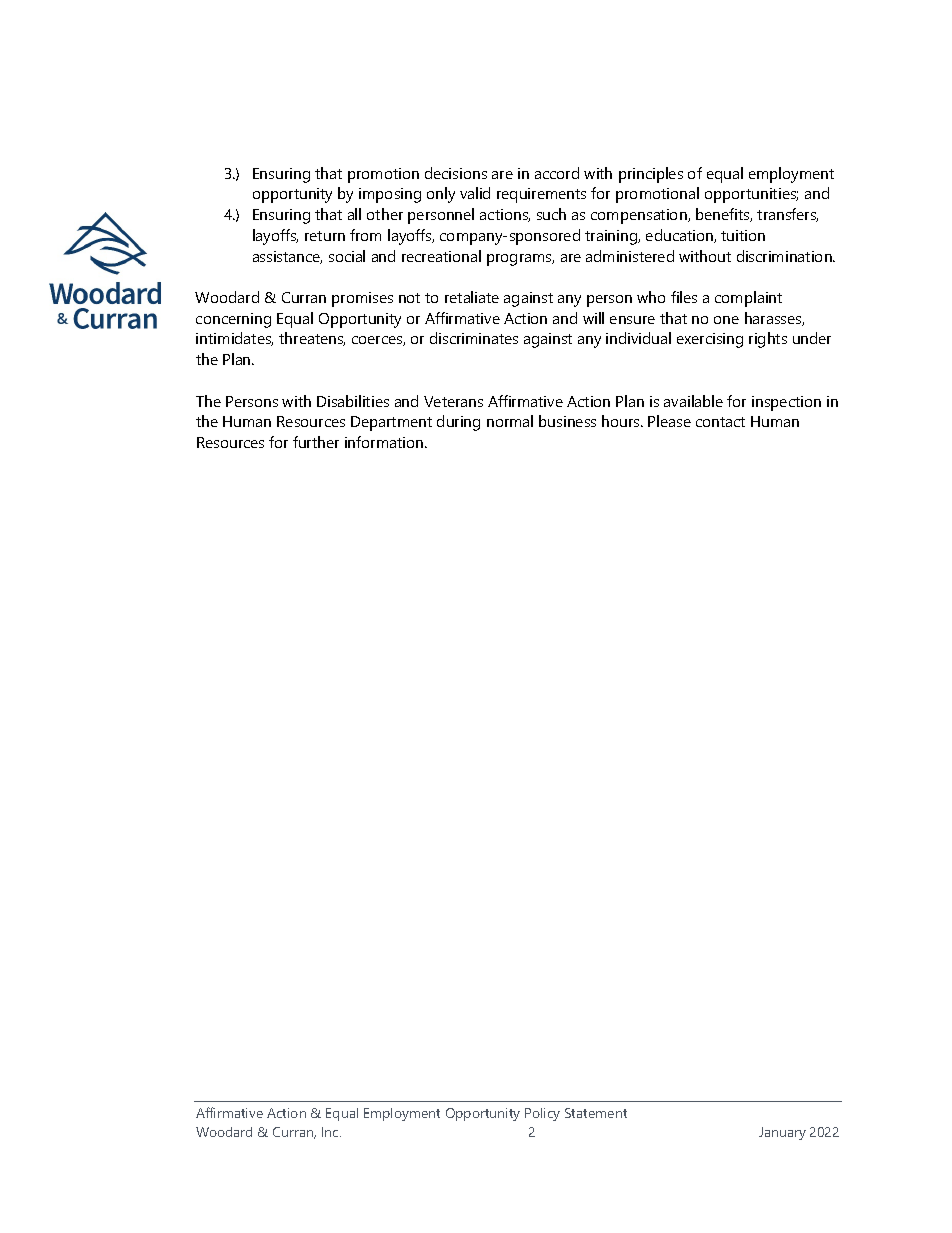 This image has width=952, height=1233. What do you see at coordinates (567, 421) in the image?
I see `business` at bounding box center [567, 421].
